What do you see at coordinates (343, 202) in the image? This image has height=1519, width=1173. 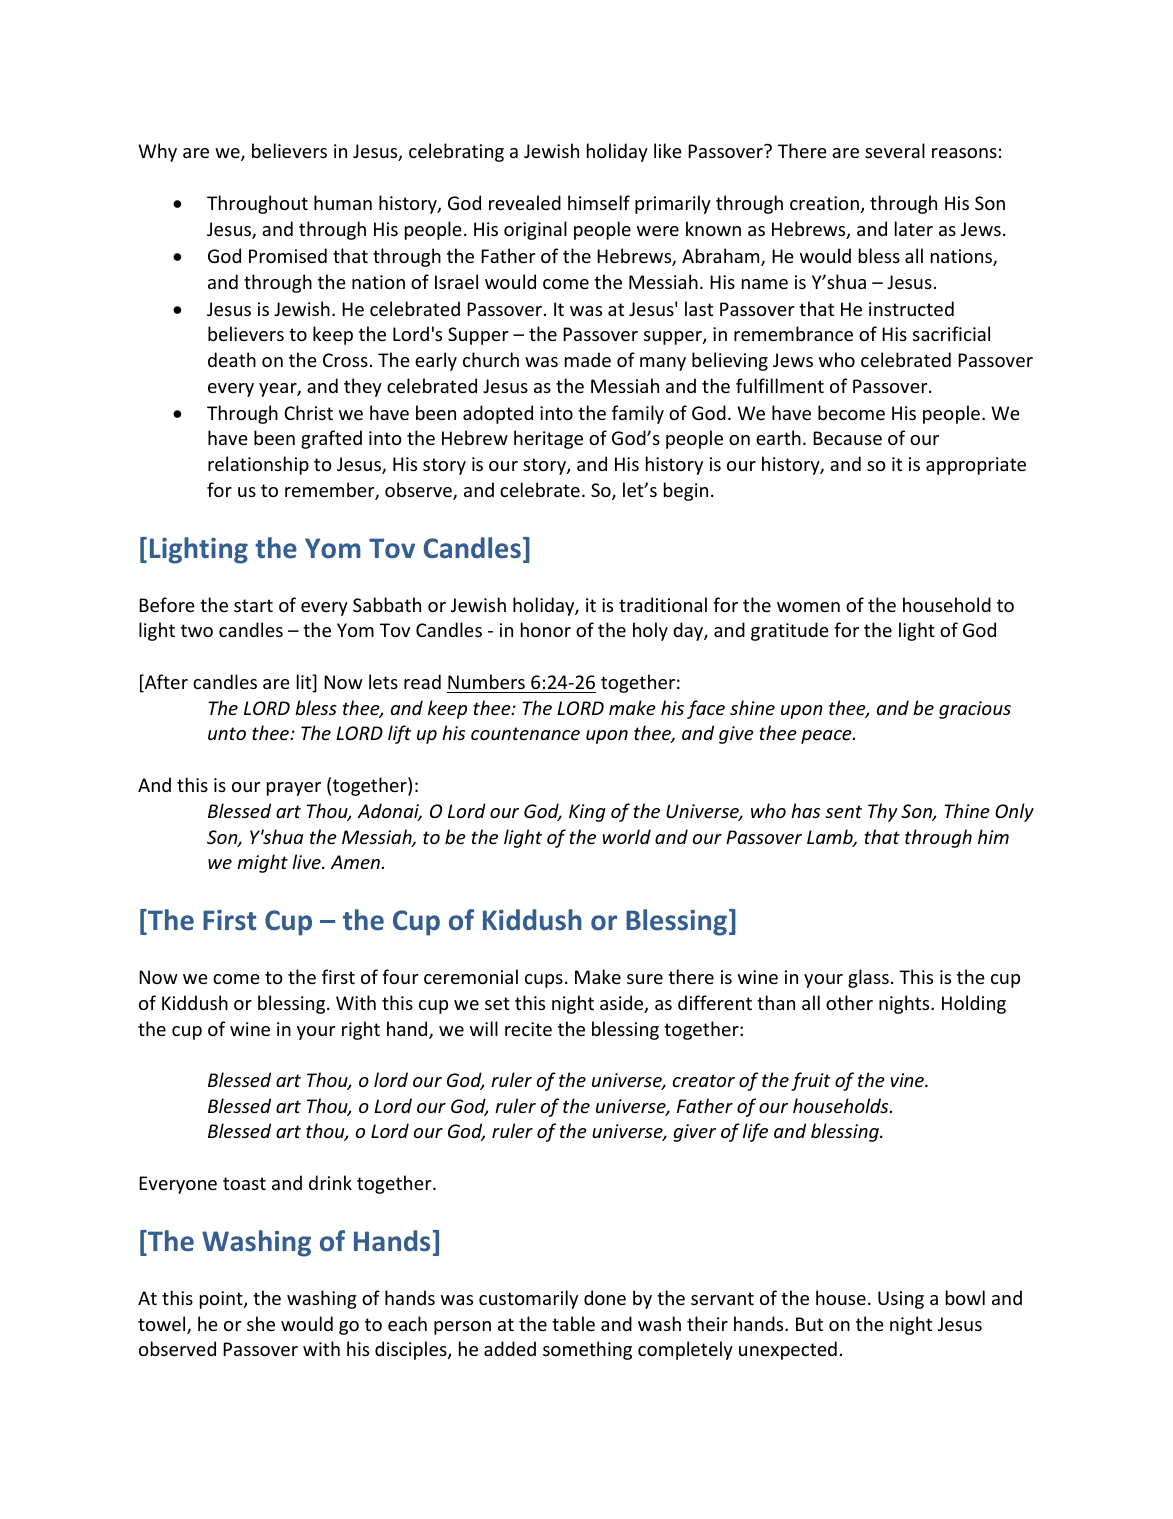 I see `human` at bounding box center [343, 202].
